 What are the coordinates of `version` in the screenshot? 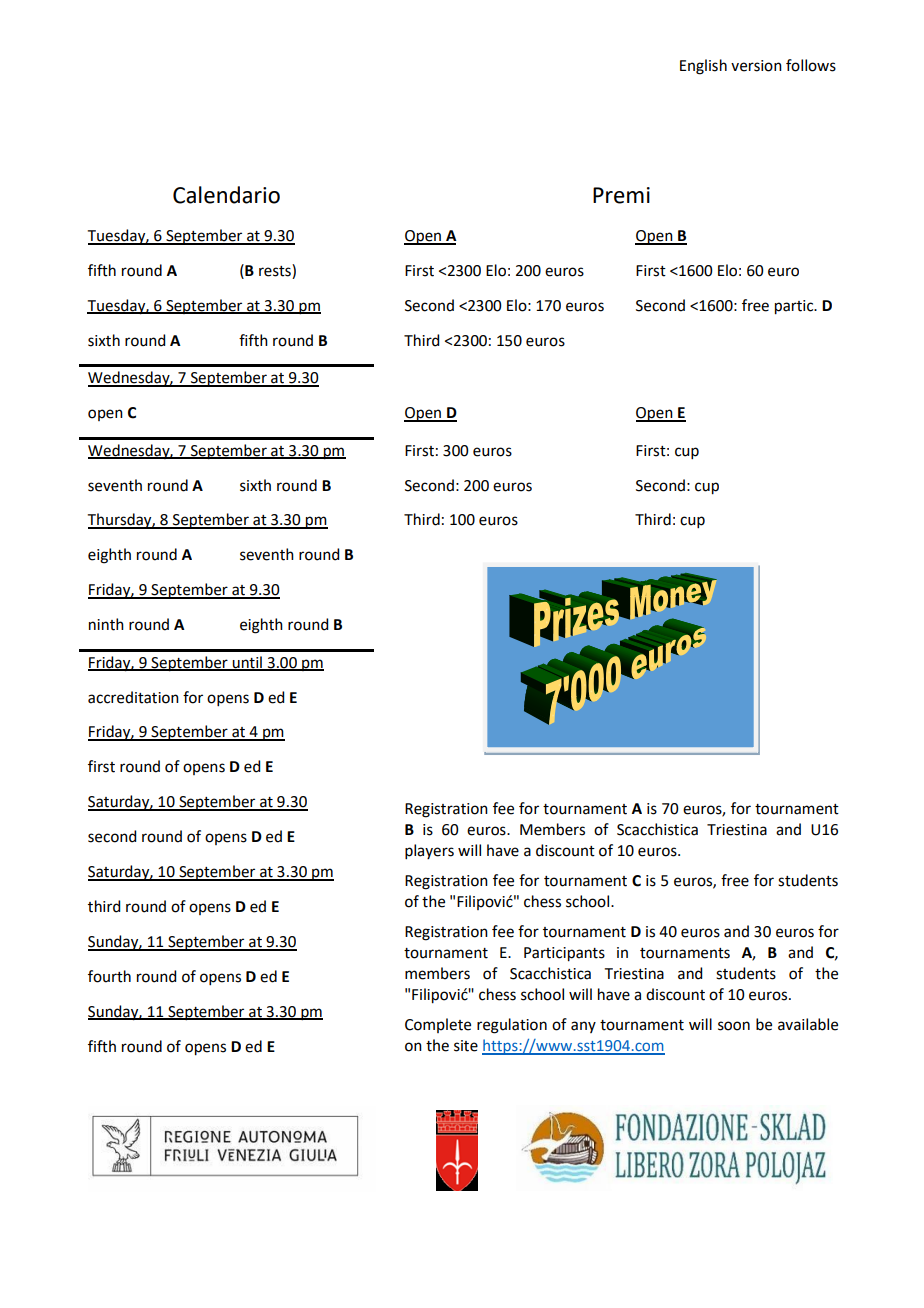 It's located at (756, 66).
